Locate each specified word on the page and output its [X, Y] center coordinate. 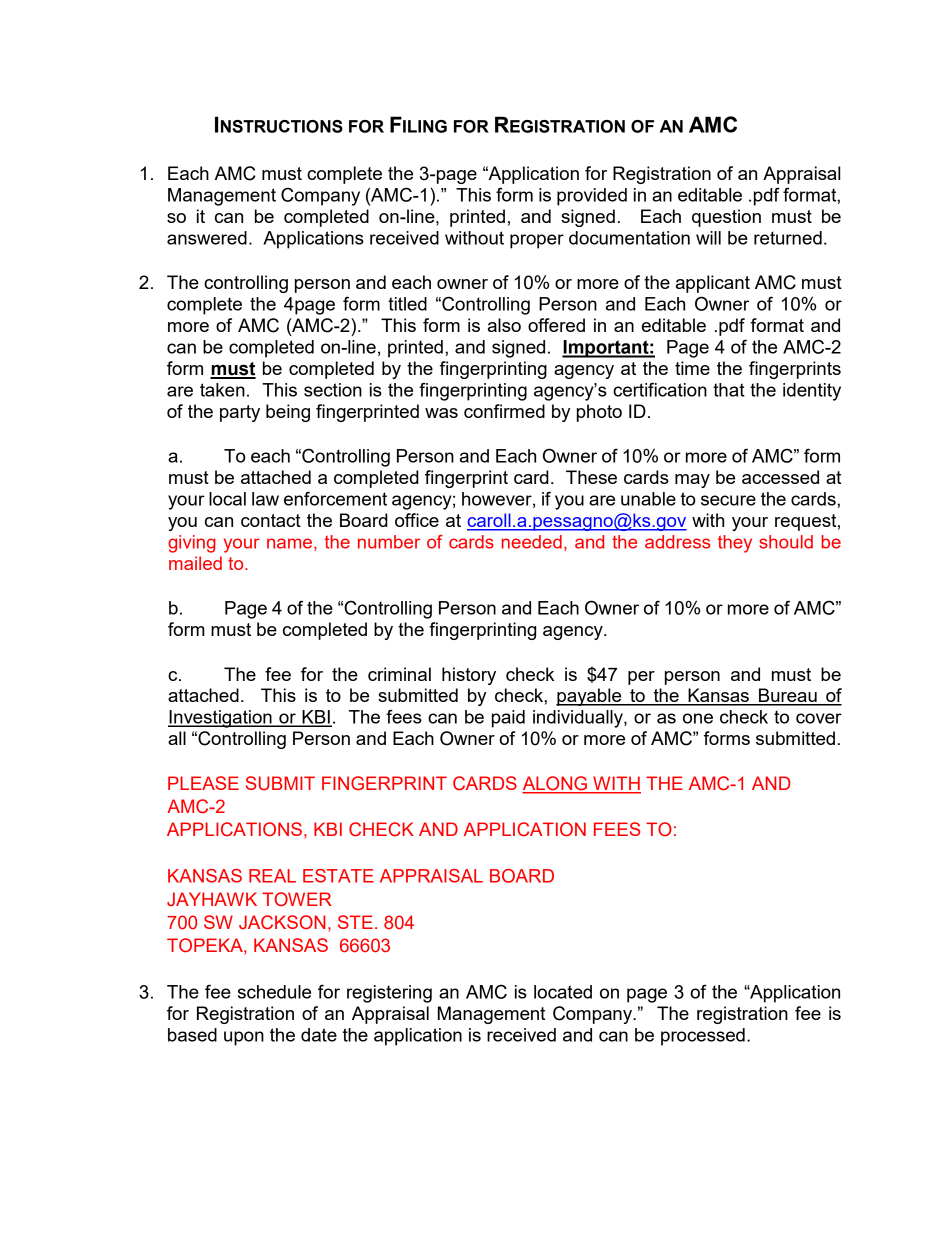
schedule [274, 992]
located [563, 992]
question [726, 218]
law [265, 499]
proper [537, 241]
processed [703, 1037]
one [698, 718]
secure [728, 500]
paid [508, 719]
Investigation [221, 719]
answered [207, 238]
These [591, 477]
